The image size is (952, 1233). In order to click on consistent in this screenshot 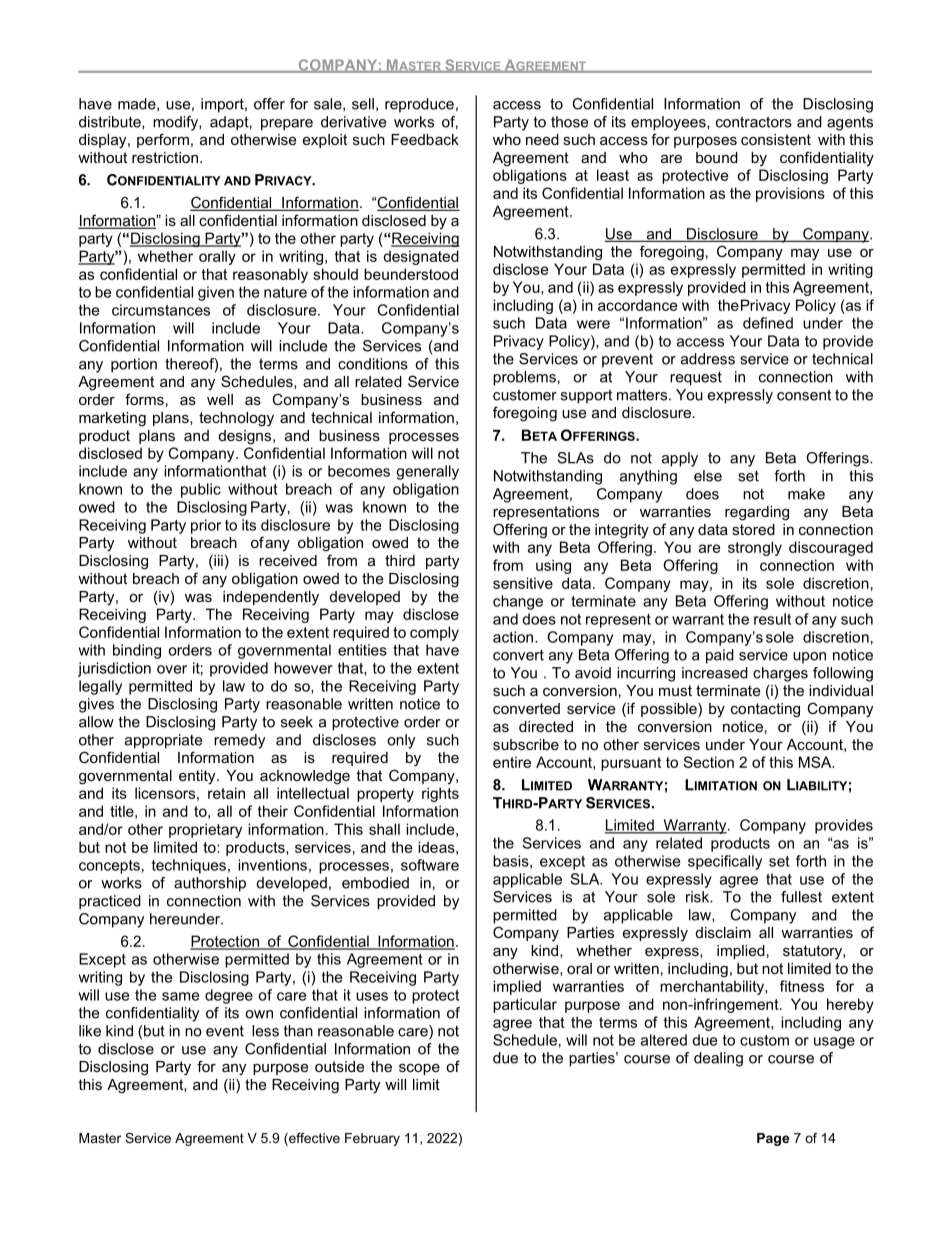, I will do `click(776, 139)`.
